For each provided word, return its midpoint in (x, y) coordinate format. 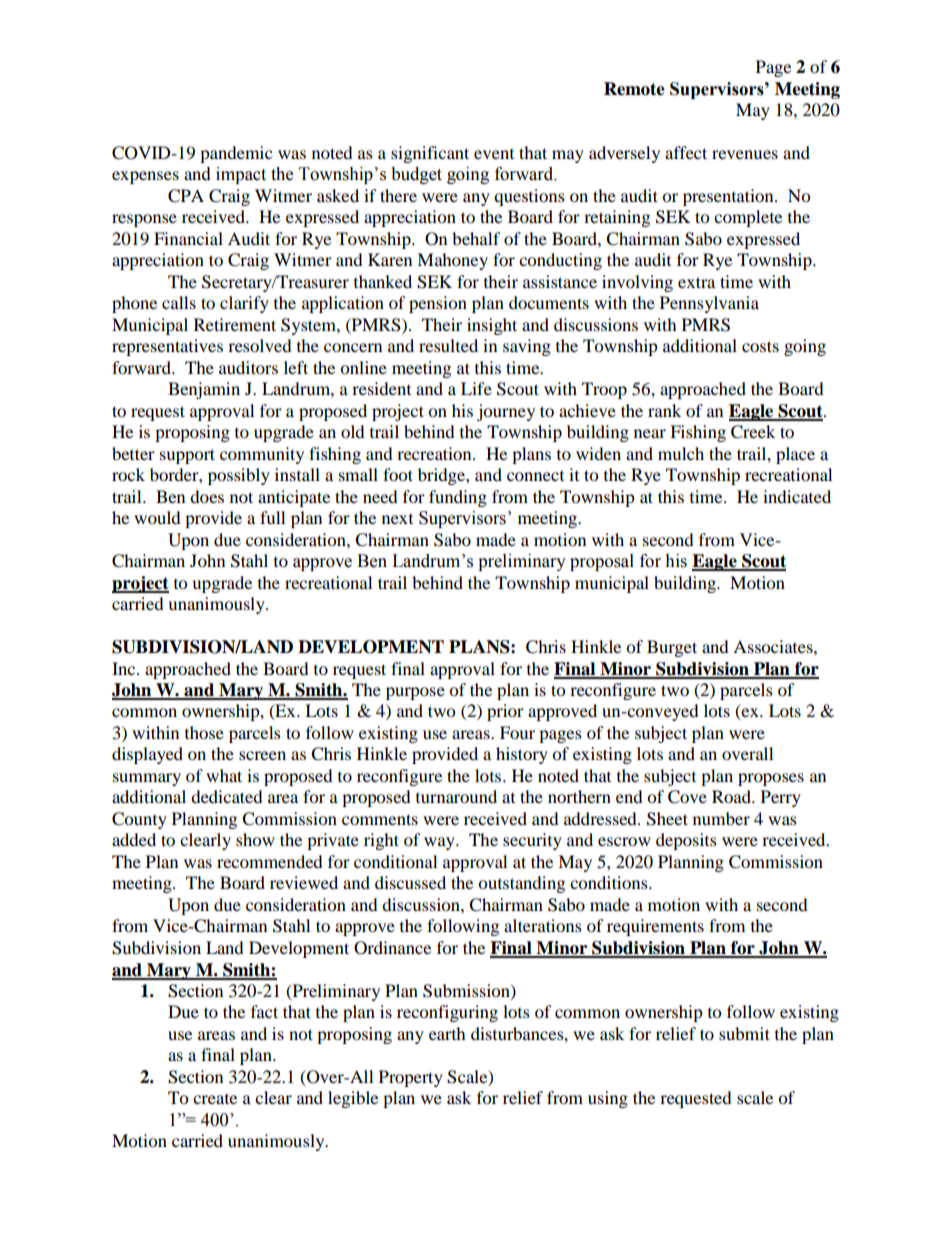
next (397, 519)
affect (686, 152)
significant (430, 154)
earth (447, 1033)
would (157, 517)
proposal (602, 562)
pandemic (236, 154)
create (215, 1099)
